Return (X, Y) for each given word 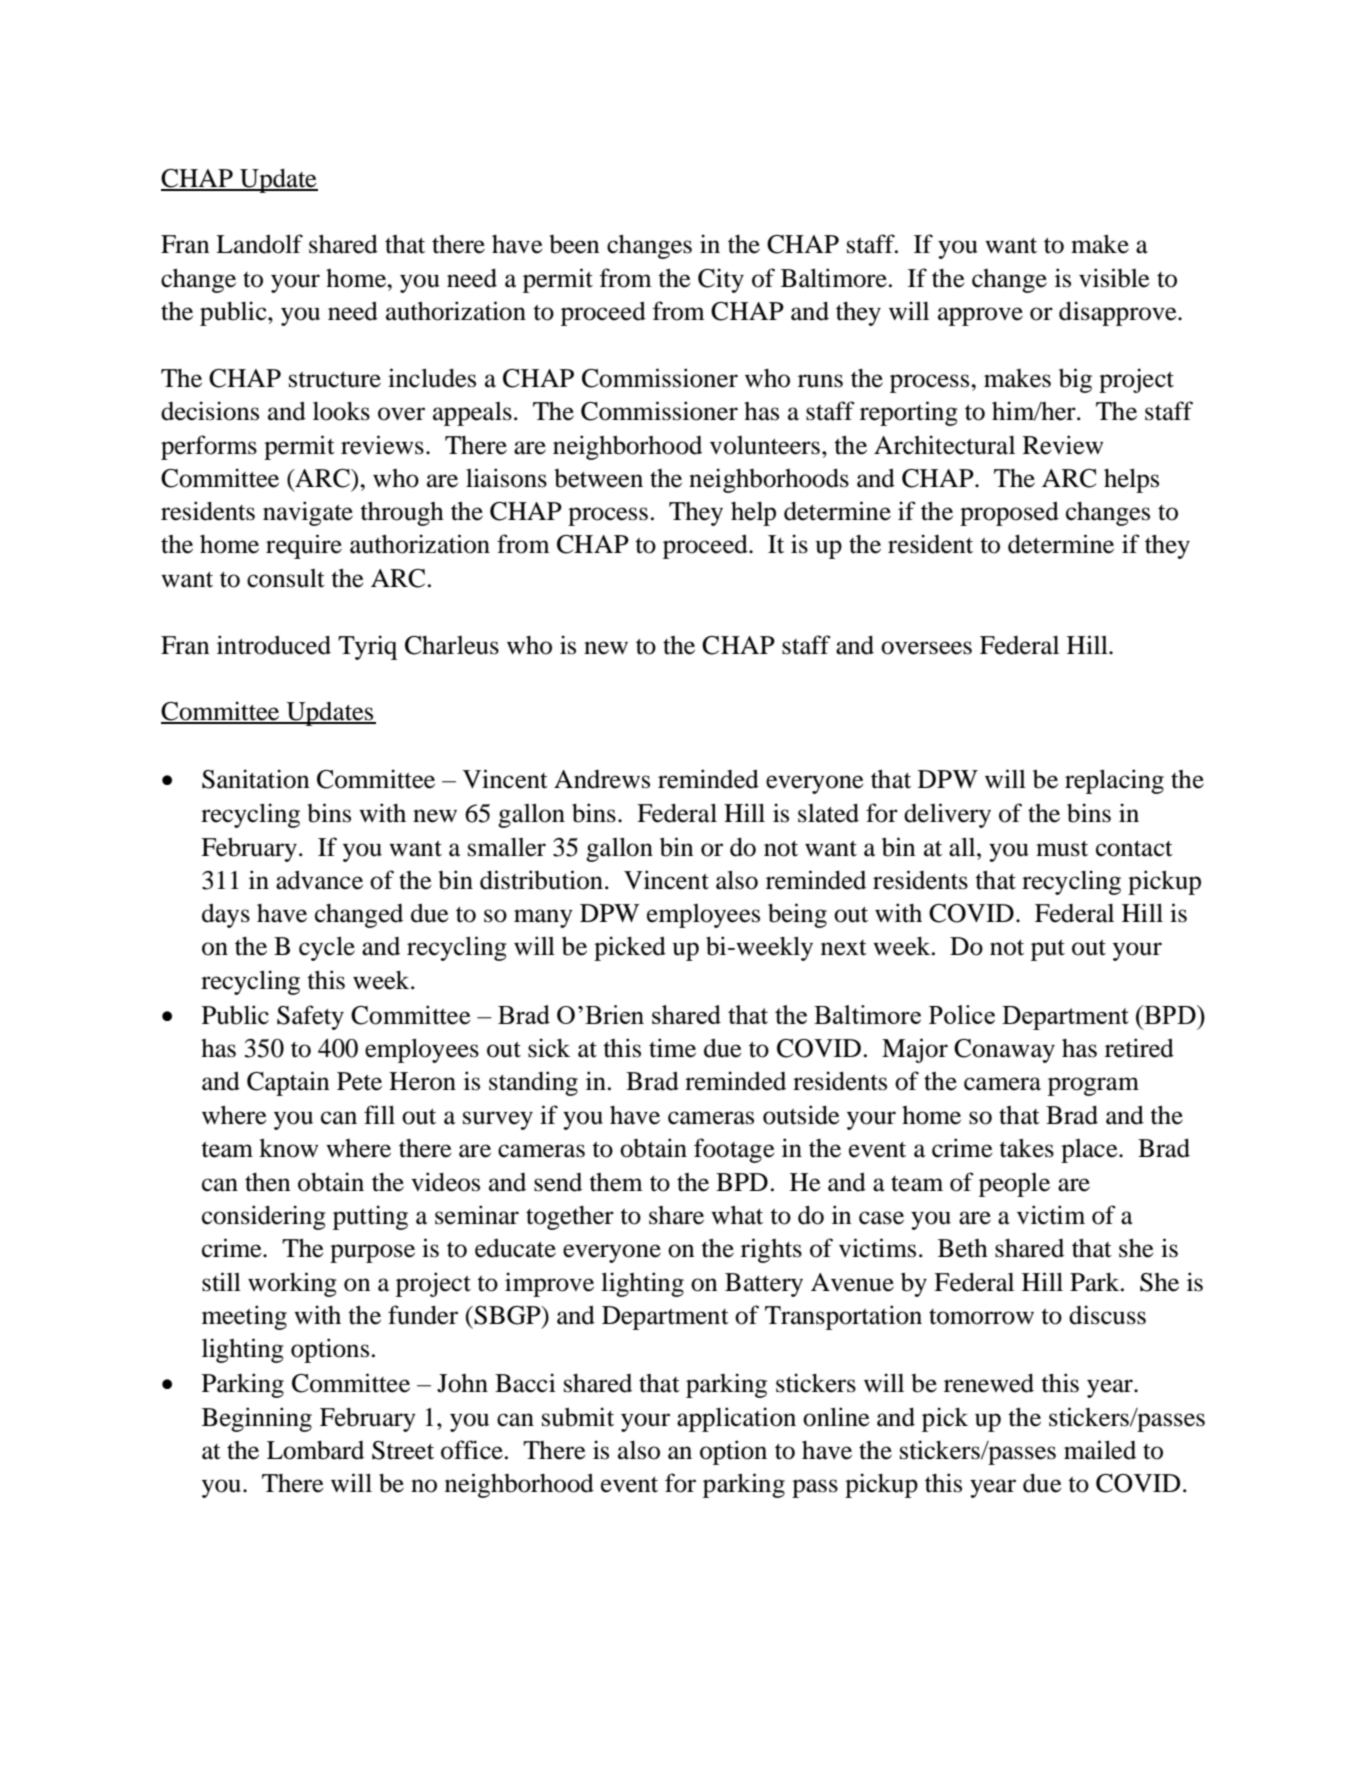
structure (335, 380)
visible (1114, 278)
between (599, 478)
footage (734, 1150)
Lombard (315, 1450)
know (288, 1148)
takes (1027, 1148)
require (304, 546)
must (1062, 849)
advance (319, 880)
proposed (1009, 513)
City (721, 280)
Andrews (602, 779)
